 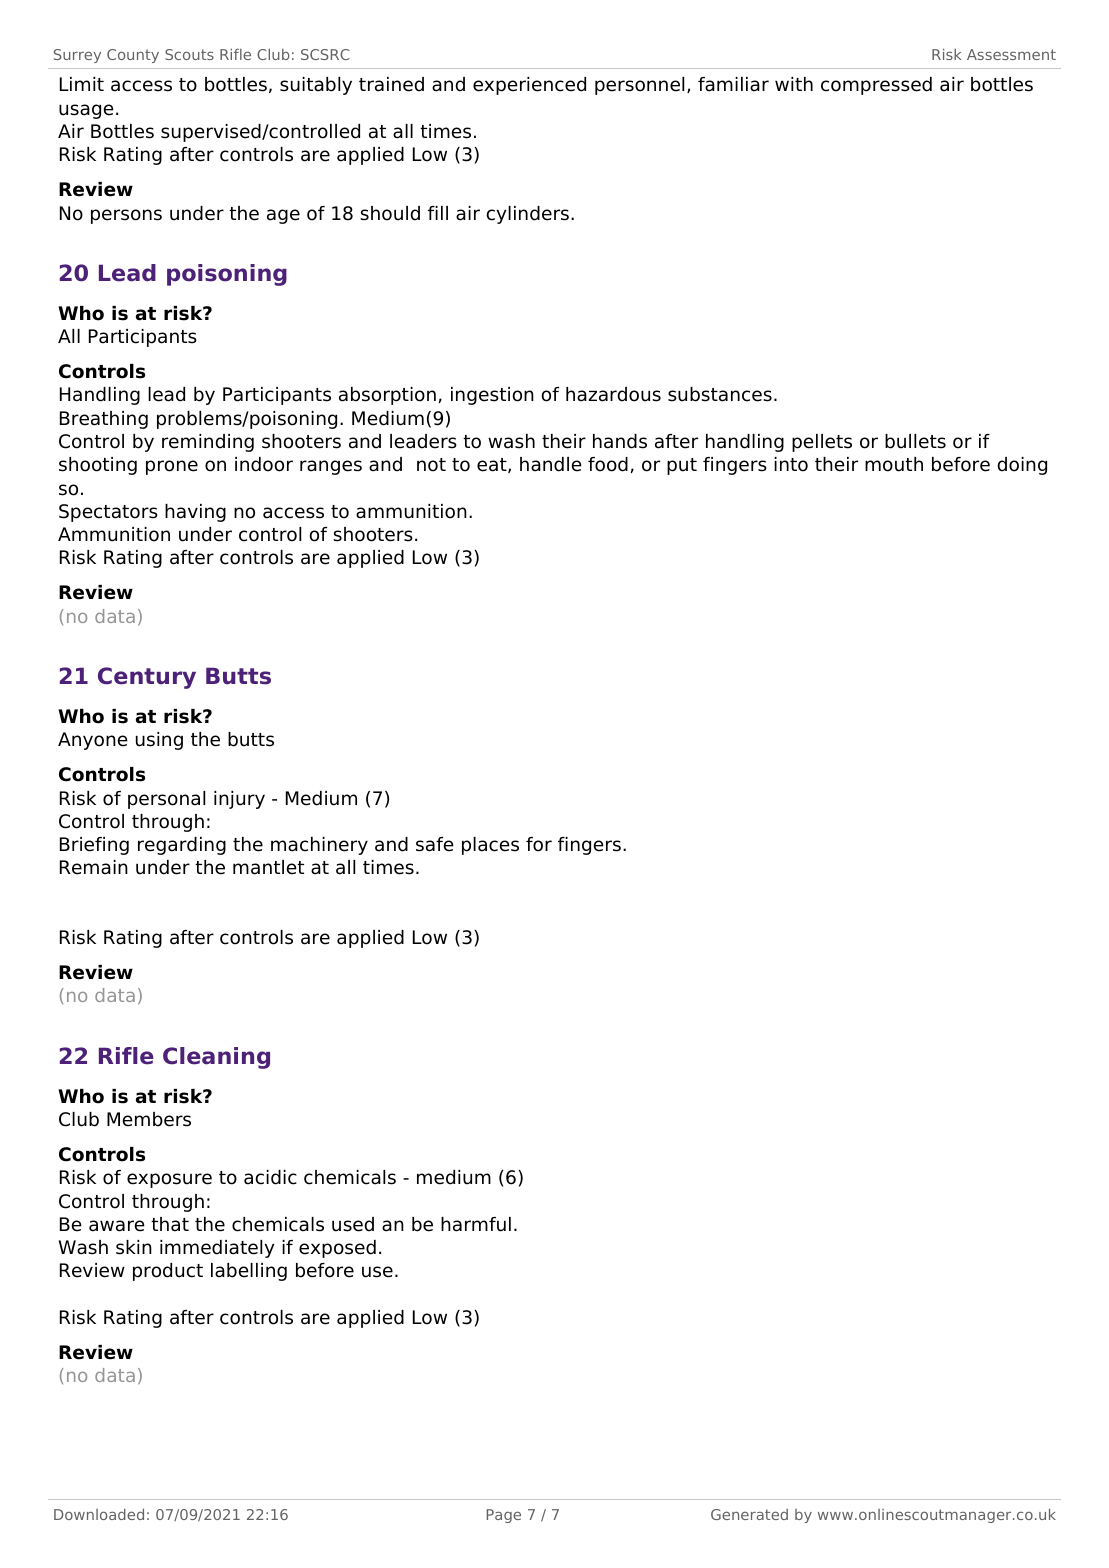 I want to click on Scouts, so click(x=189, y=54).
